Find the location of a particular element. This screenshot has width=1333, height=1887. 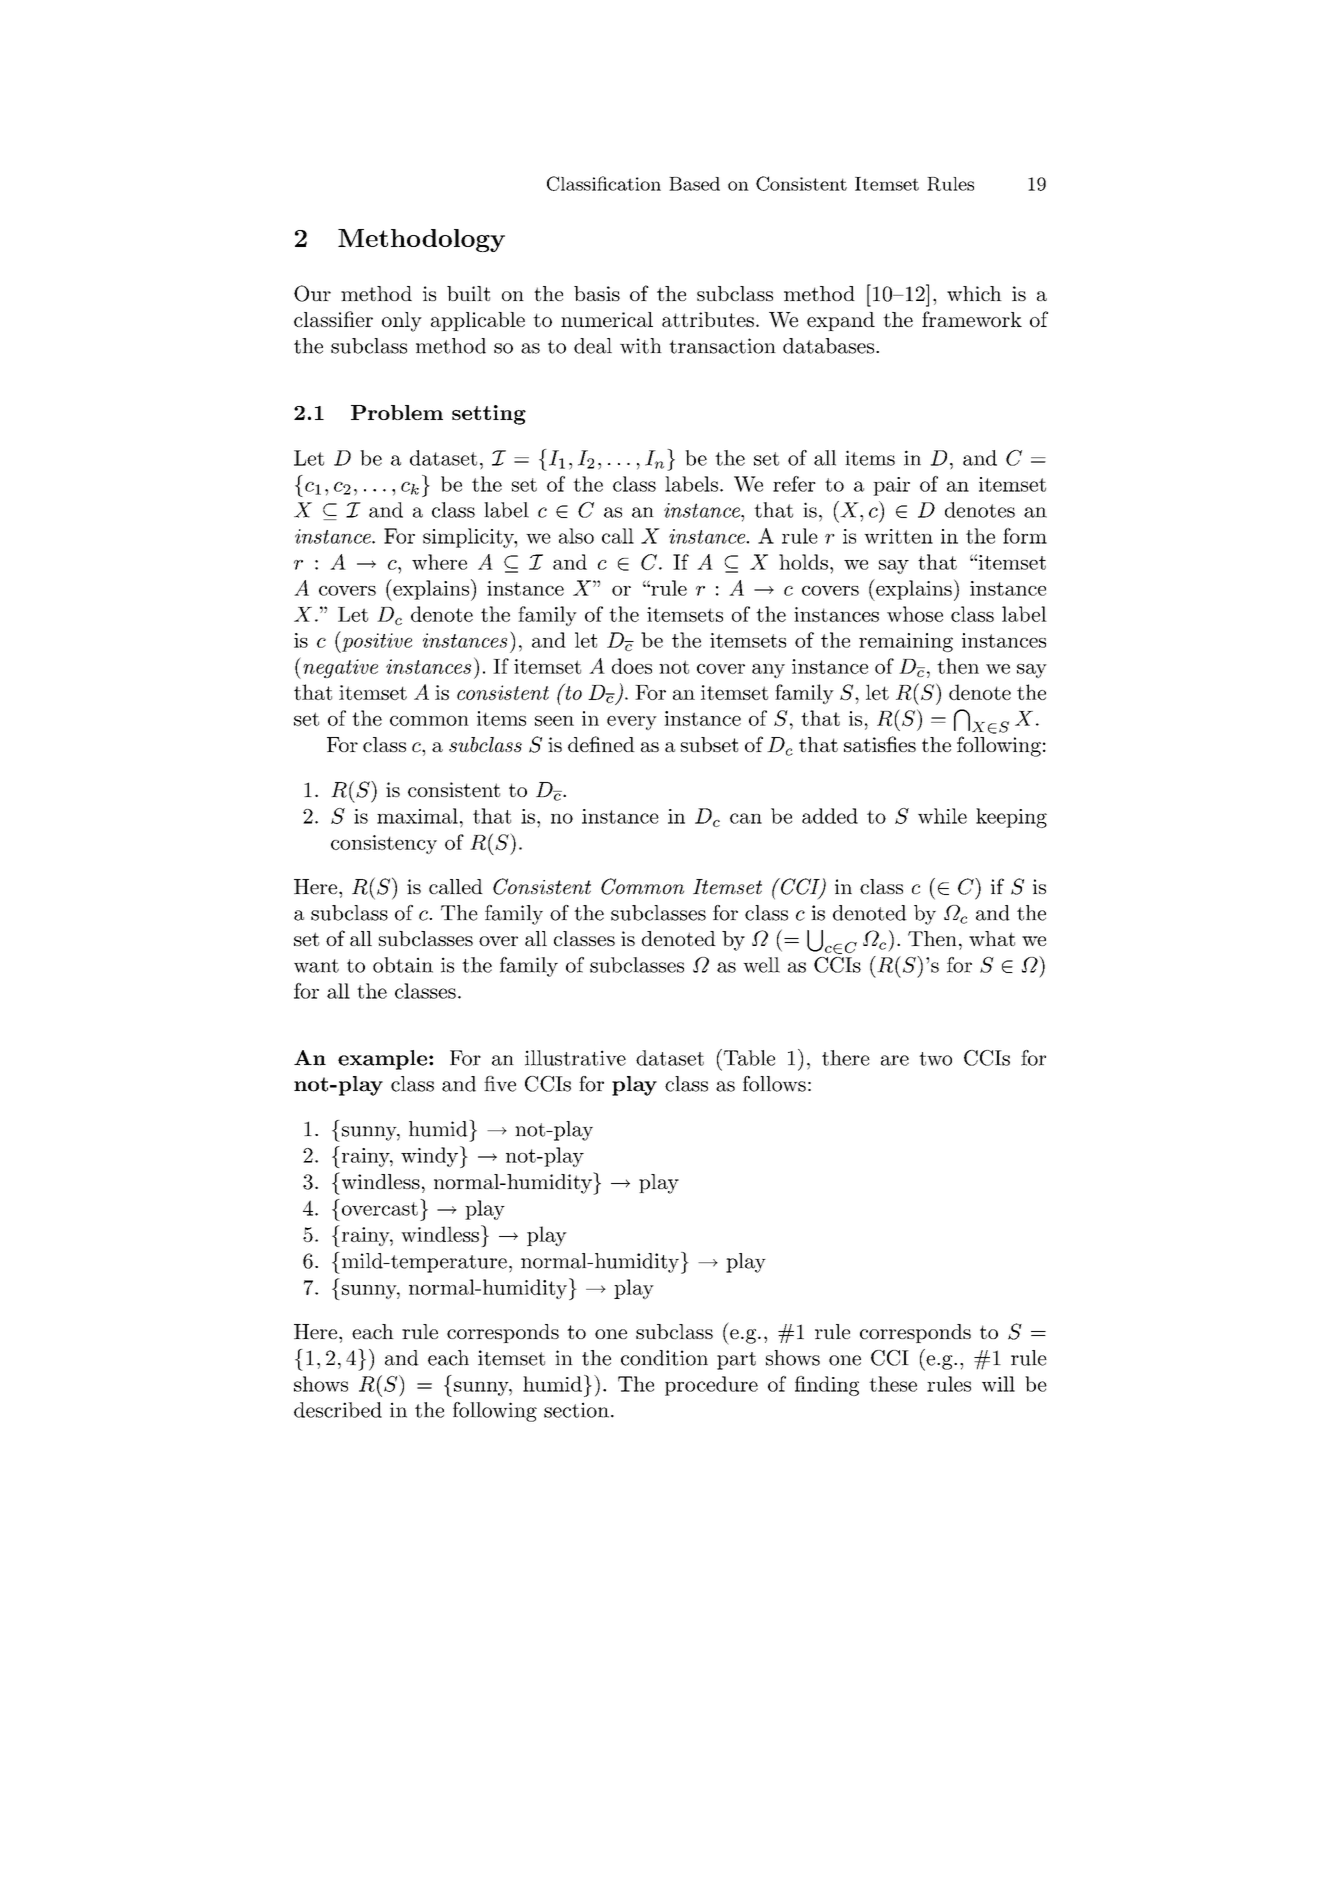

does is located at coordinates (632, 666).
